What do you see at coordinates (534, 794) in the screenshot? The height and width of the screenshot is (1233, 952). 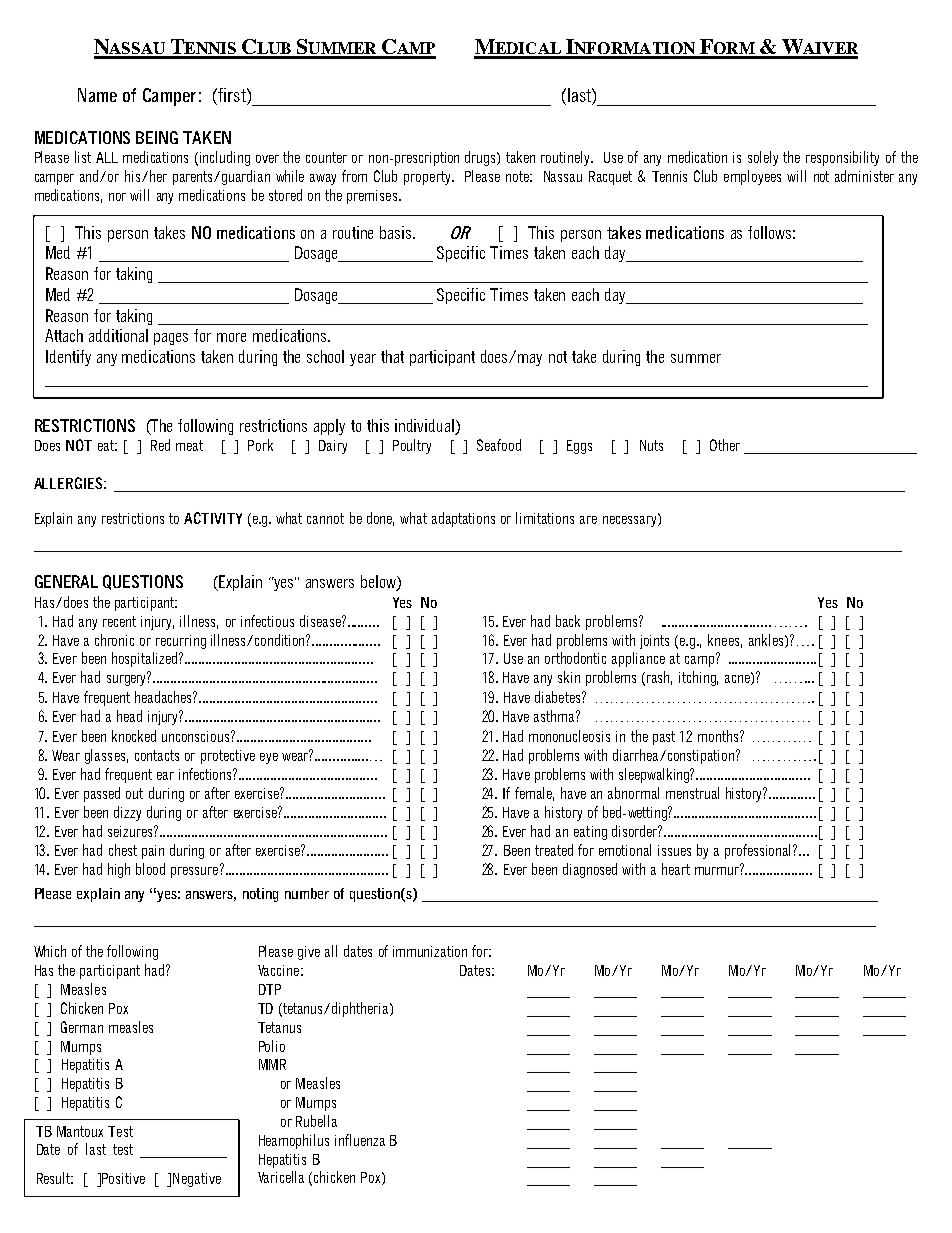 I see `female` at bounding box center [534, 794].
